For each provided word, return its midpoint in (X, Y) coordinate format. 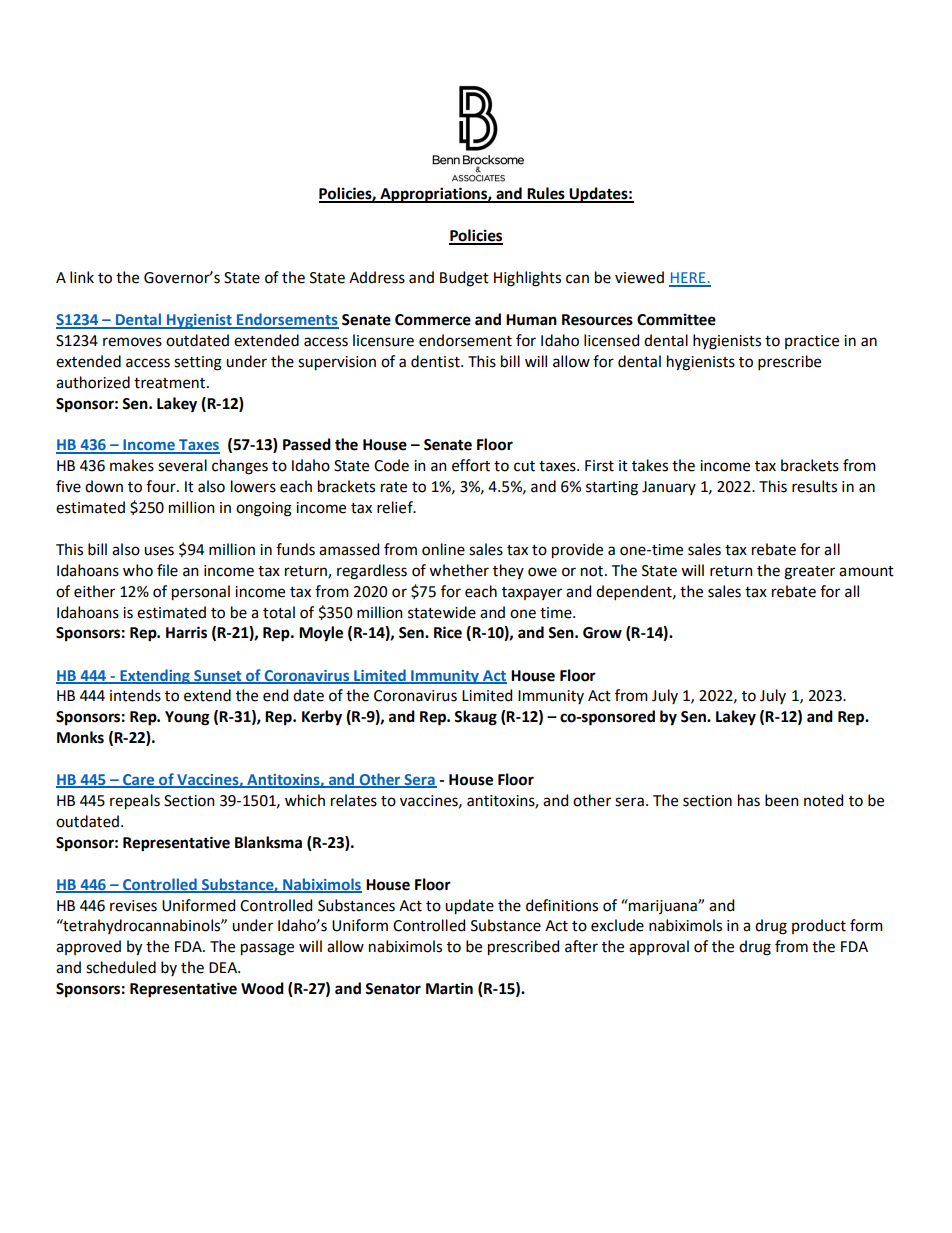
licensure (383, 340)
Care (139, 781)
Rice (448, 632)
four (162, 486)
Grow (602, 633)
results (814, 486)
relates (354, 800)
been (782, 800)
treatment (171, 383)
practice (812, 342)
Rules (546, 194)
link (82, 277)
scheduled (121, 967)
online (443, 549)
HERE (688, 279)
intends (135, 695)
